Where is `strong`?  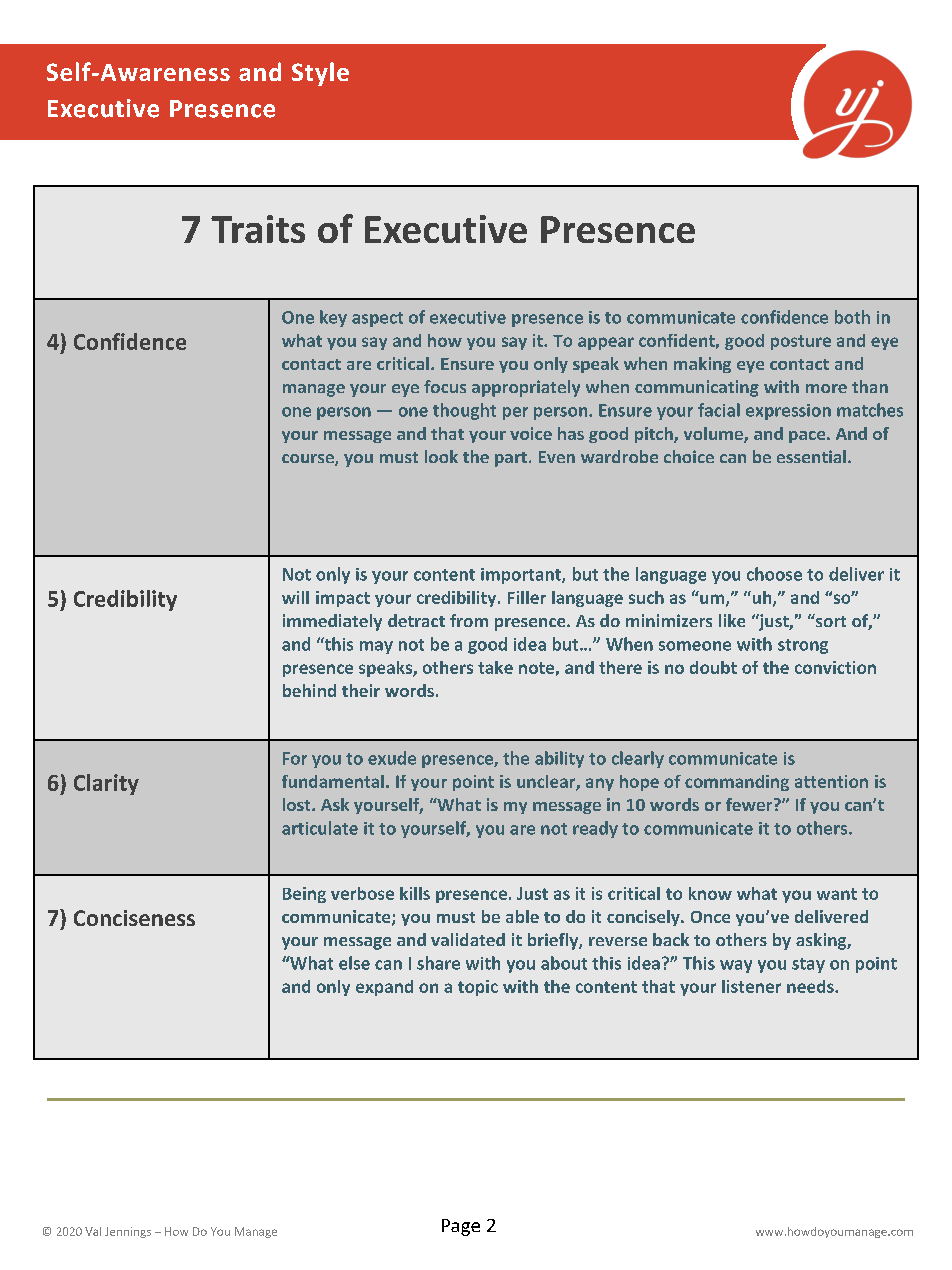 strong is located at coordinates (803, 646).
